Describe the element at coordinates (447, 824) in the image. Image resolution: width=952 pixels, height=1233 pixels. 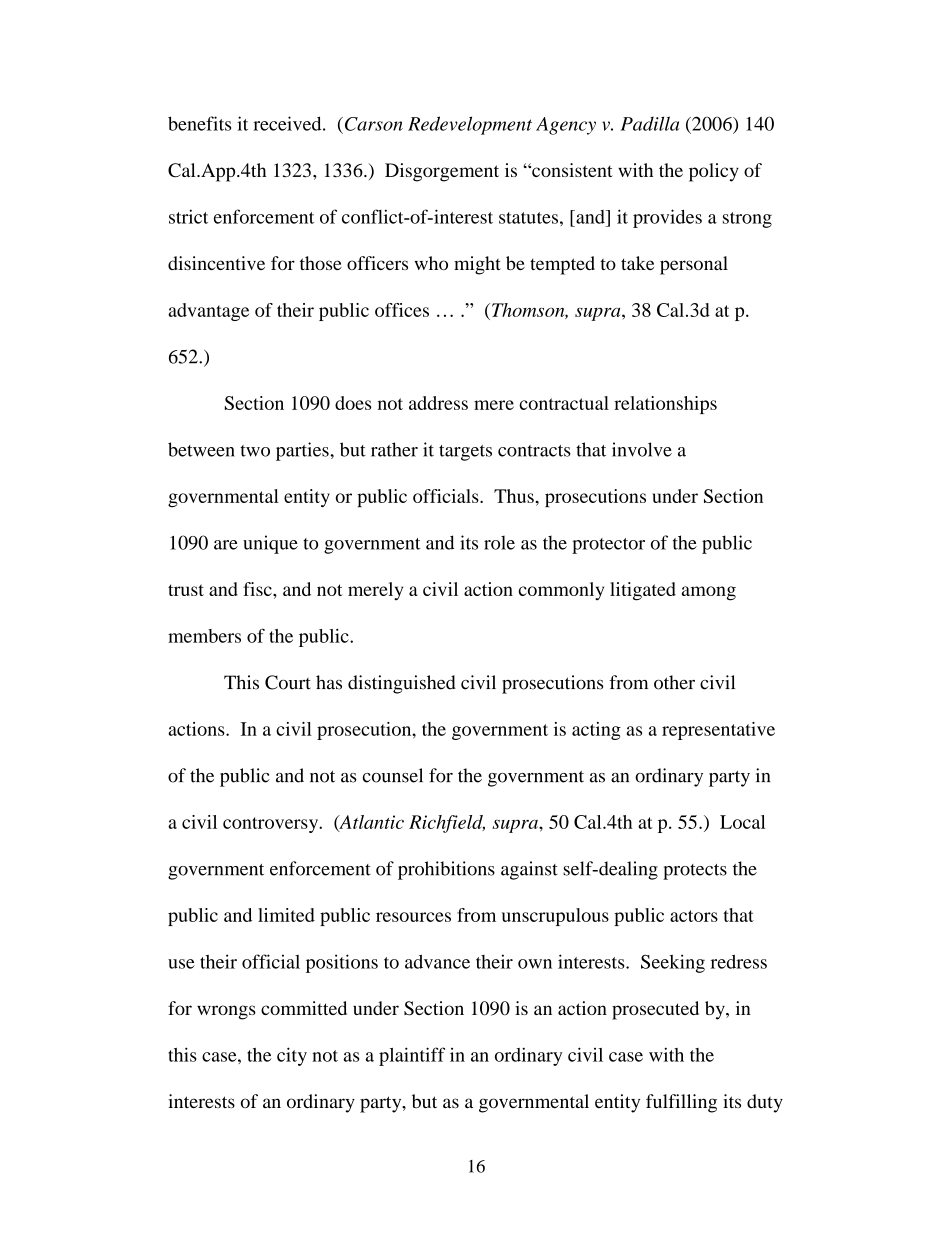
I see `Richfield` at that location.
